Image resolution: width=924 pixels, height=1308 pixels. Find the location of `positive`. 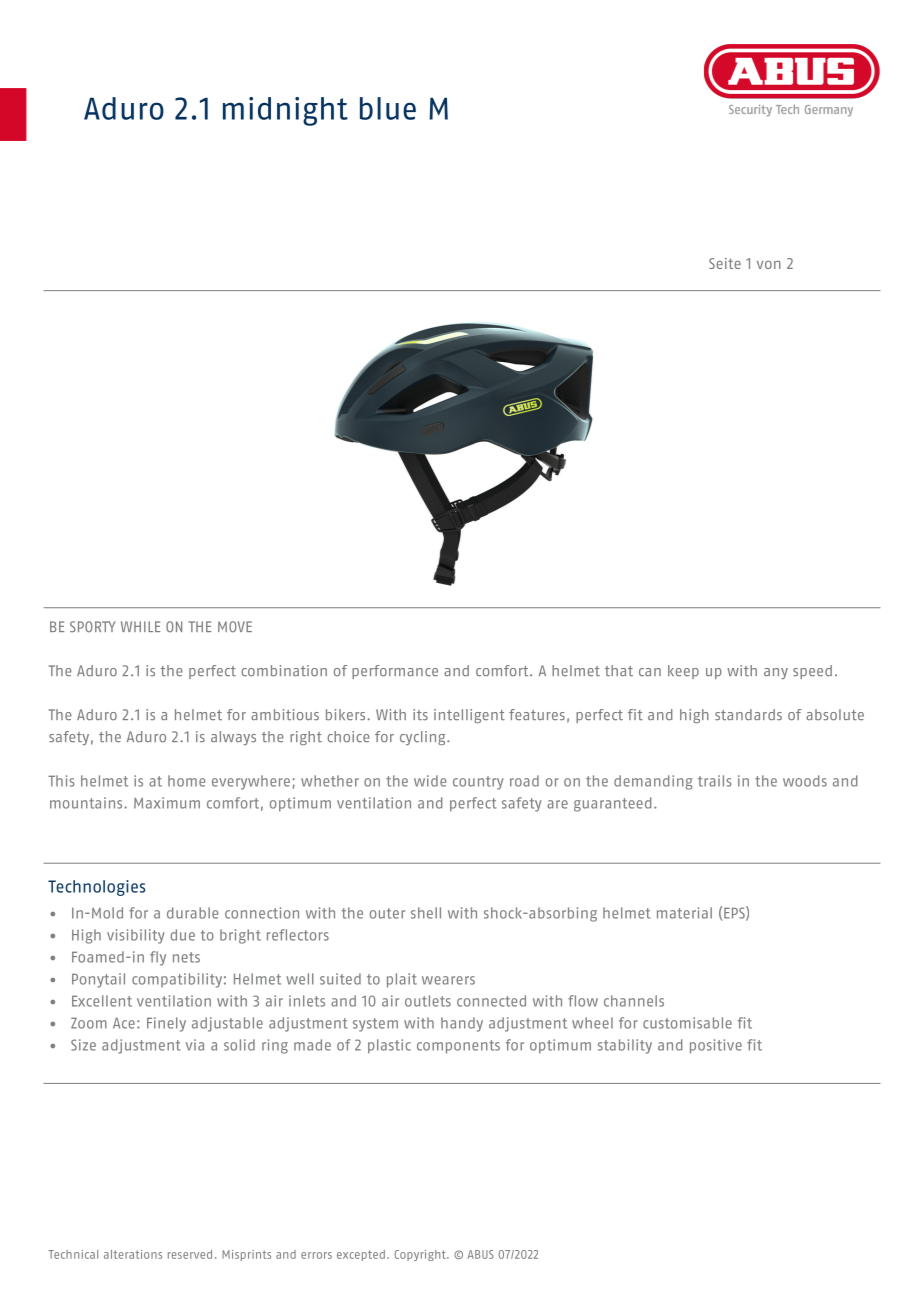

positive is located at coordinates (716, 1046).
